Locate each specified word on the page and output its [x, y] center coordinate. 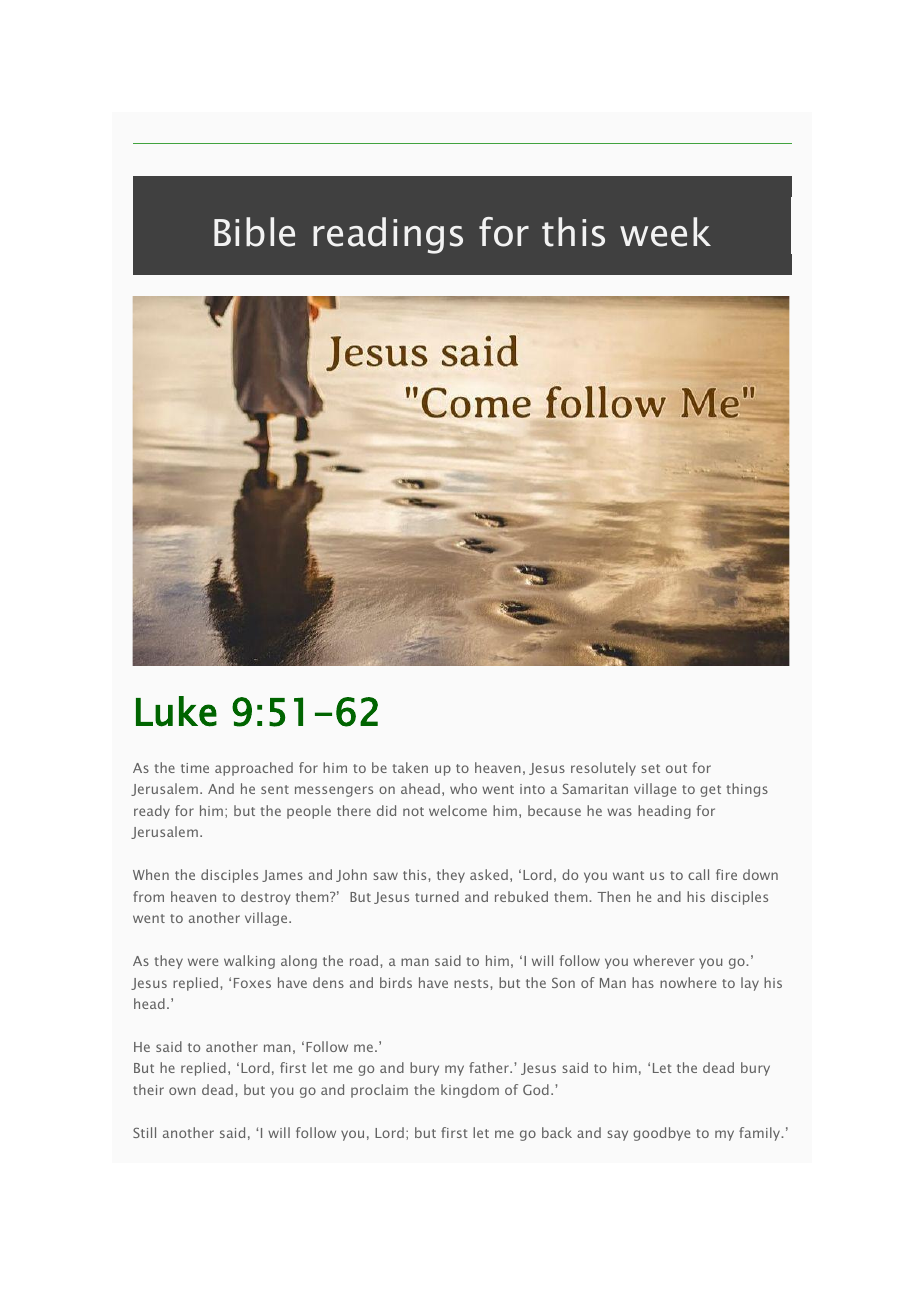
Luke [176, 711]
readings [388, 235]
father [490, 1067]
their [148, 1089]
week [665, 232]
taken [410, 767]
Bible [254, 232]
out [676, 768]
